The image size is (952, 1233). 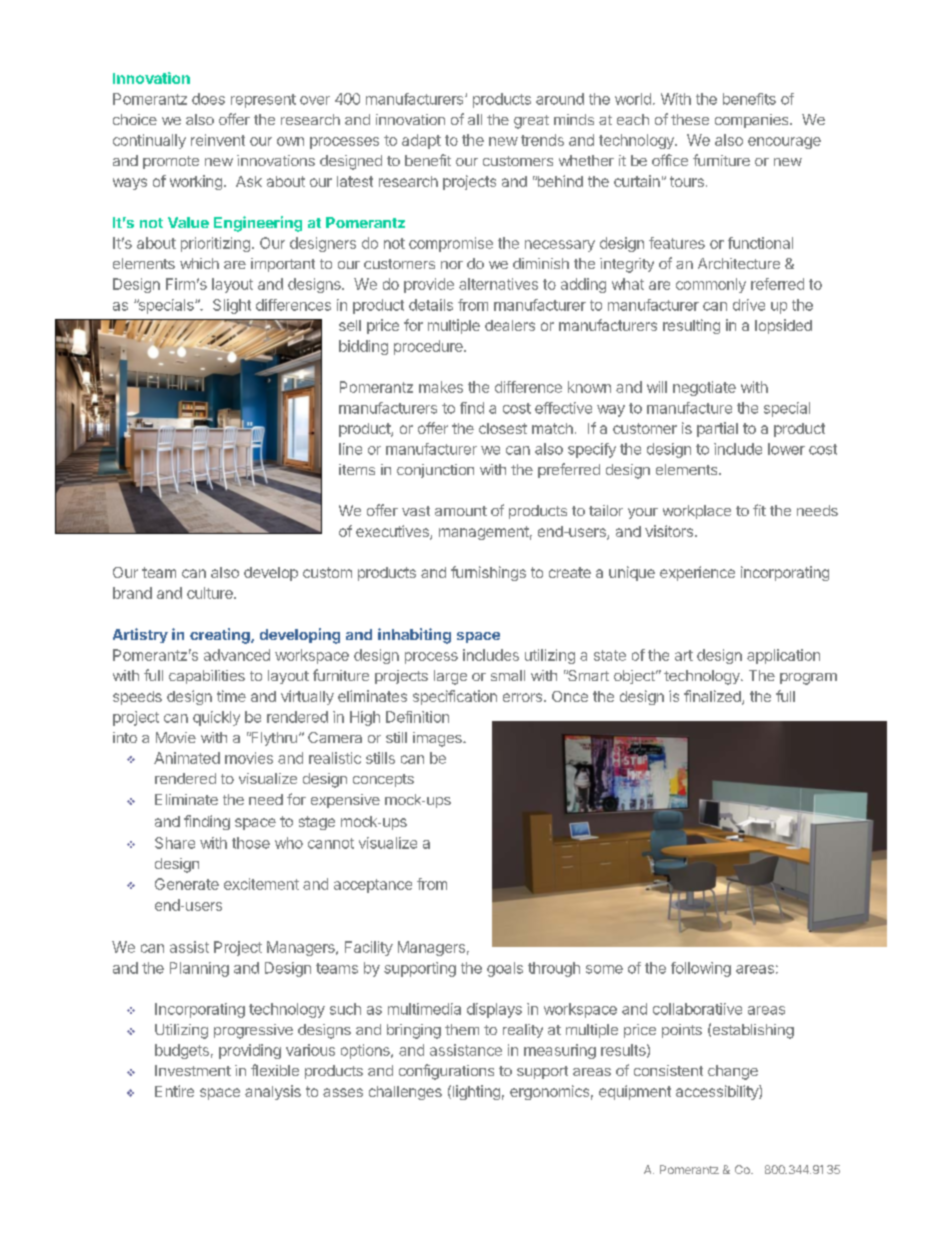 What do you see at coordinates (713, 697) in the page?
I see `finalized` at bounding box center [713, 697].
